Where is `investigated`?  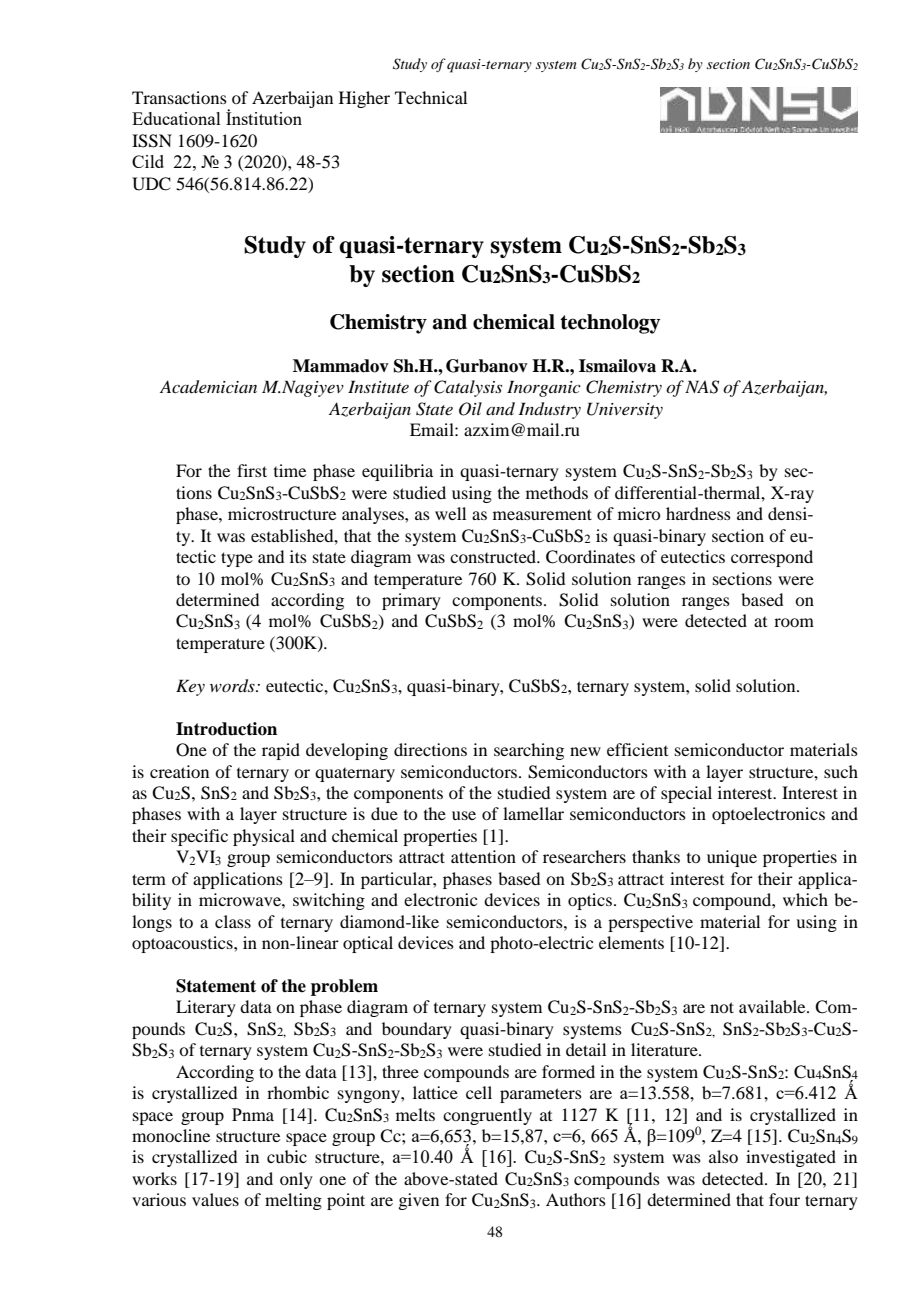 investigated is located at coordinates (791, 1158).
